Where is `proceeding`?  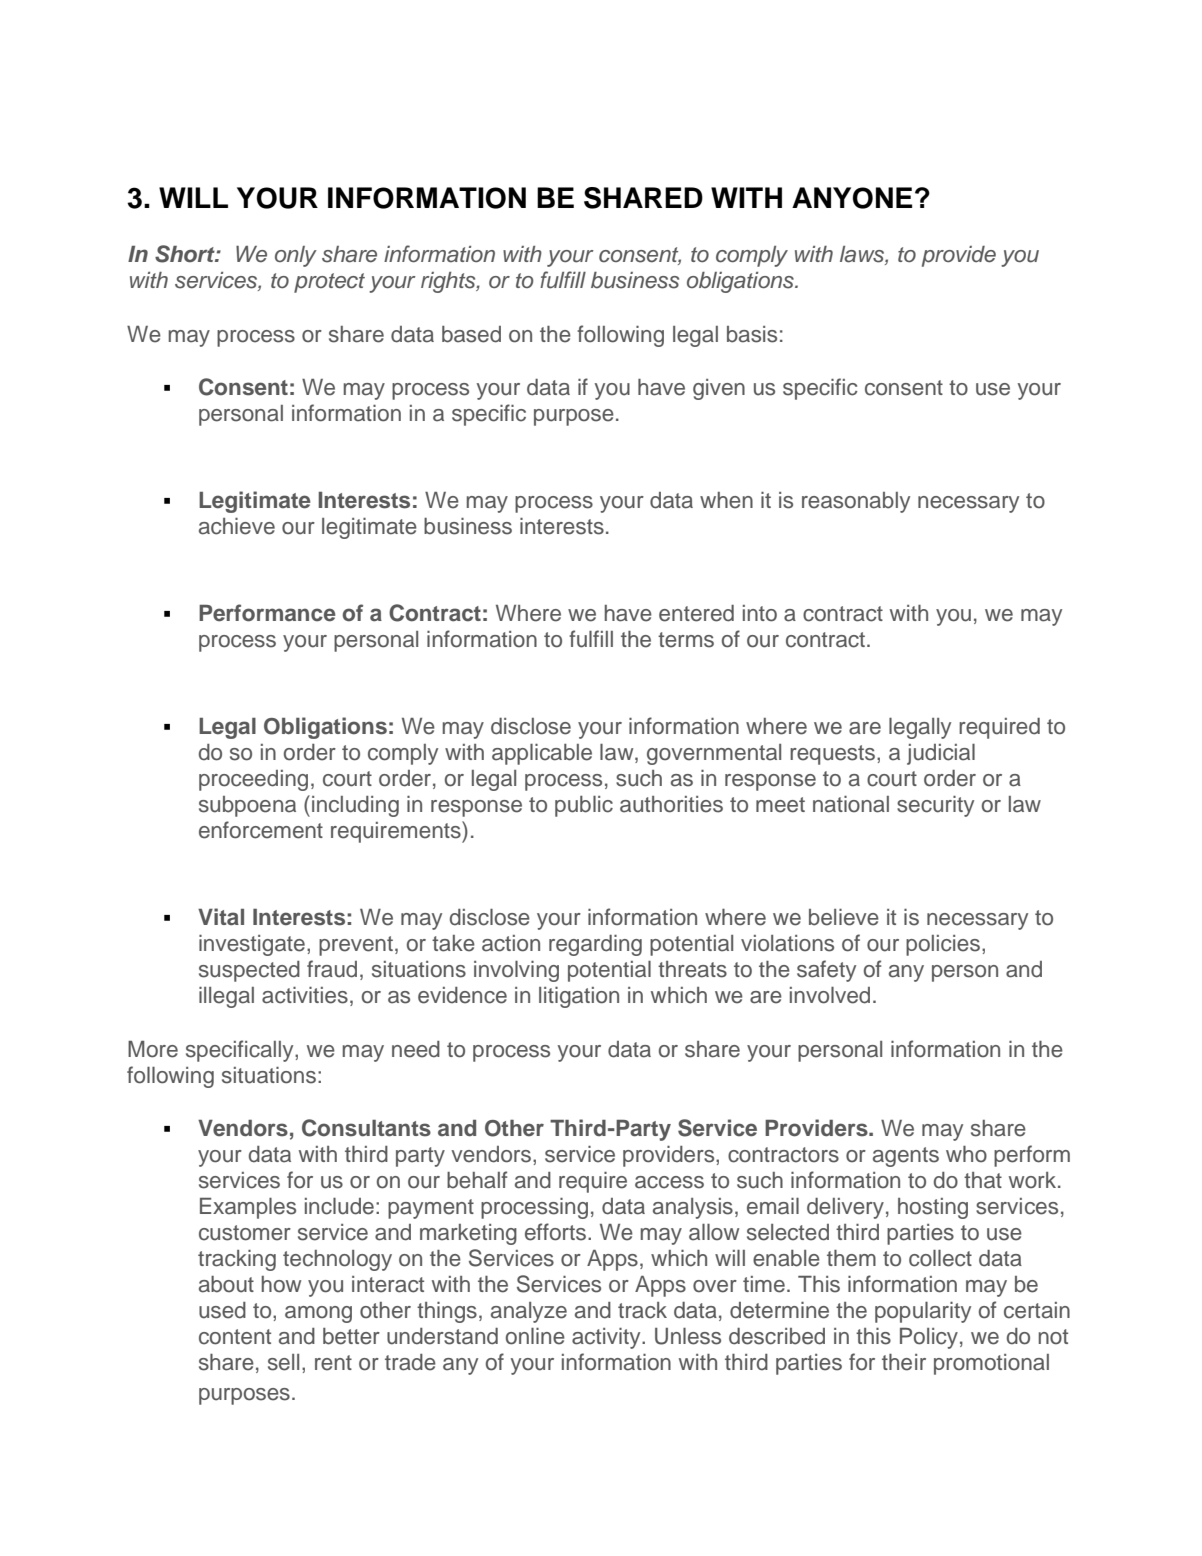
proceeding is located at coordinates (253, 780).
